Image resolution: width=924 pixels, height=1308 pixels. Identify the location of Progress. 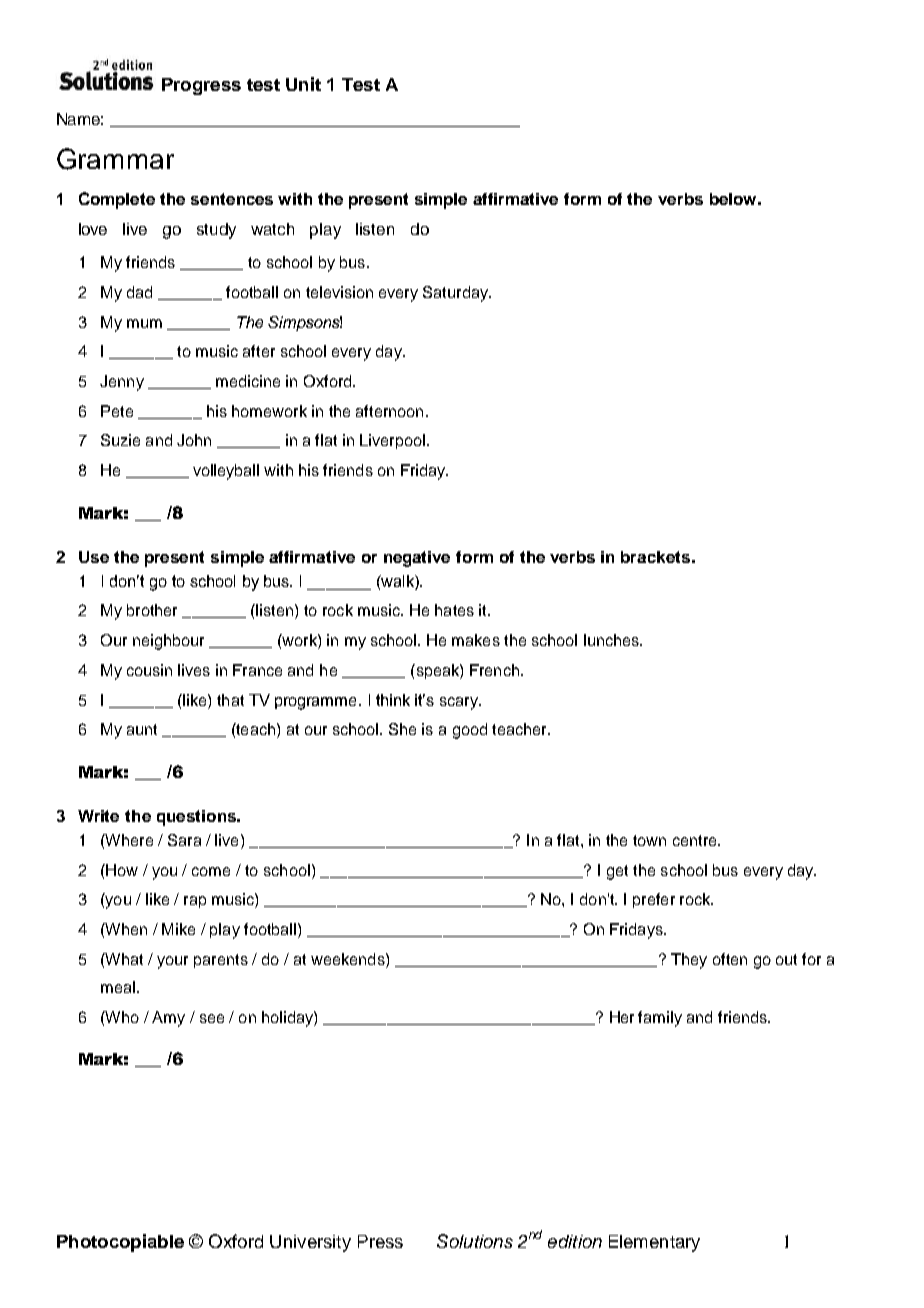
(201, 86).
